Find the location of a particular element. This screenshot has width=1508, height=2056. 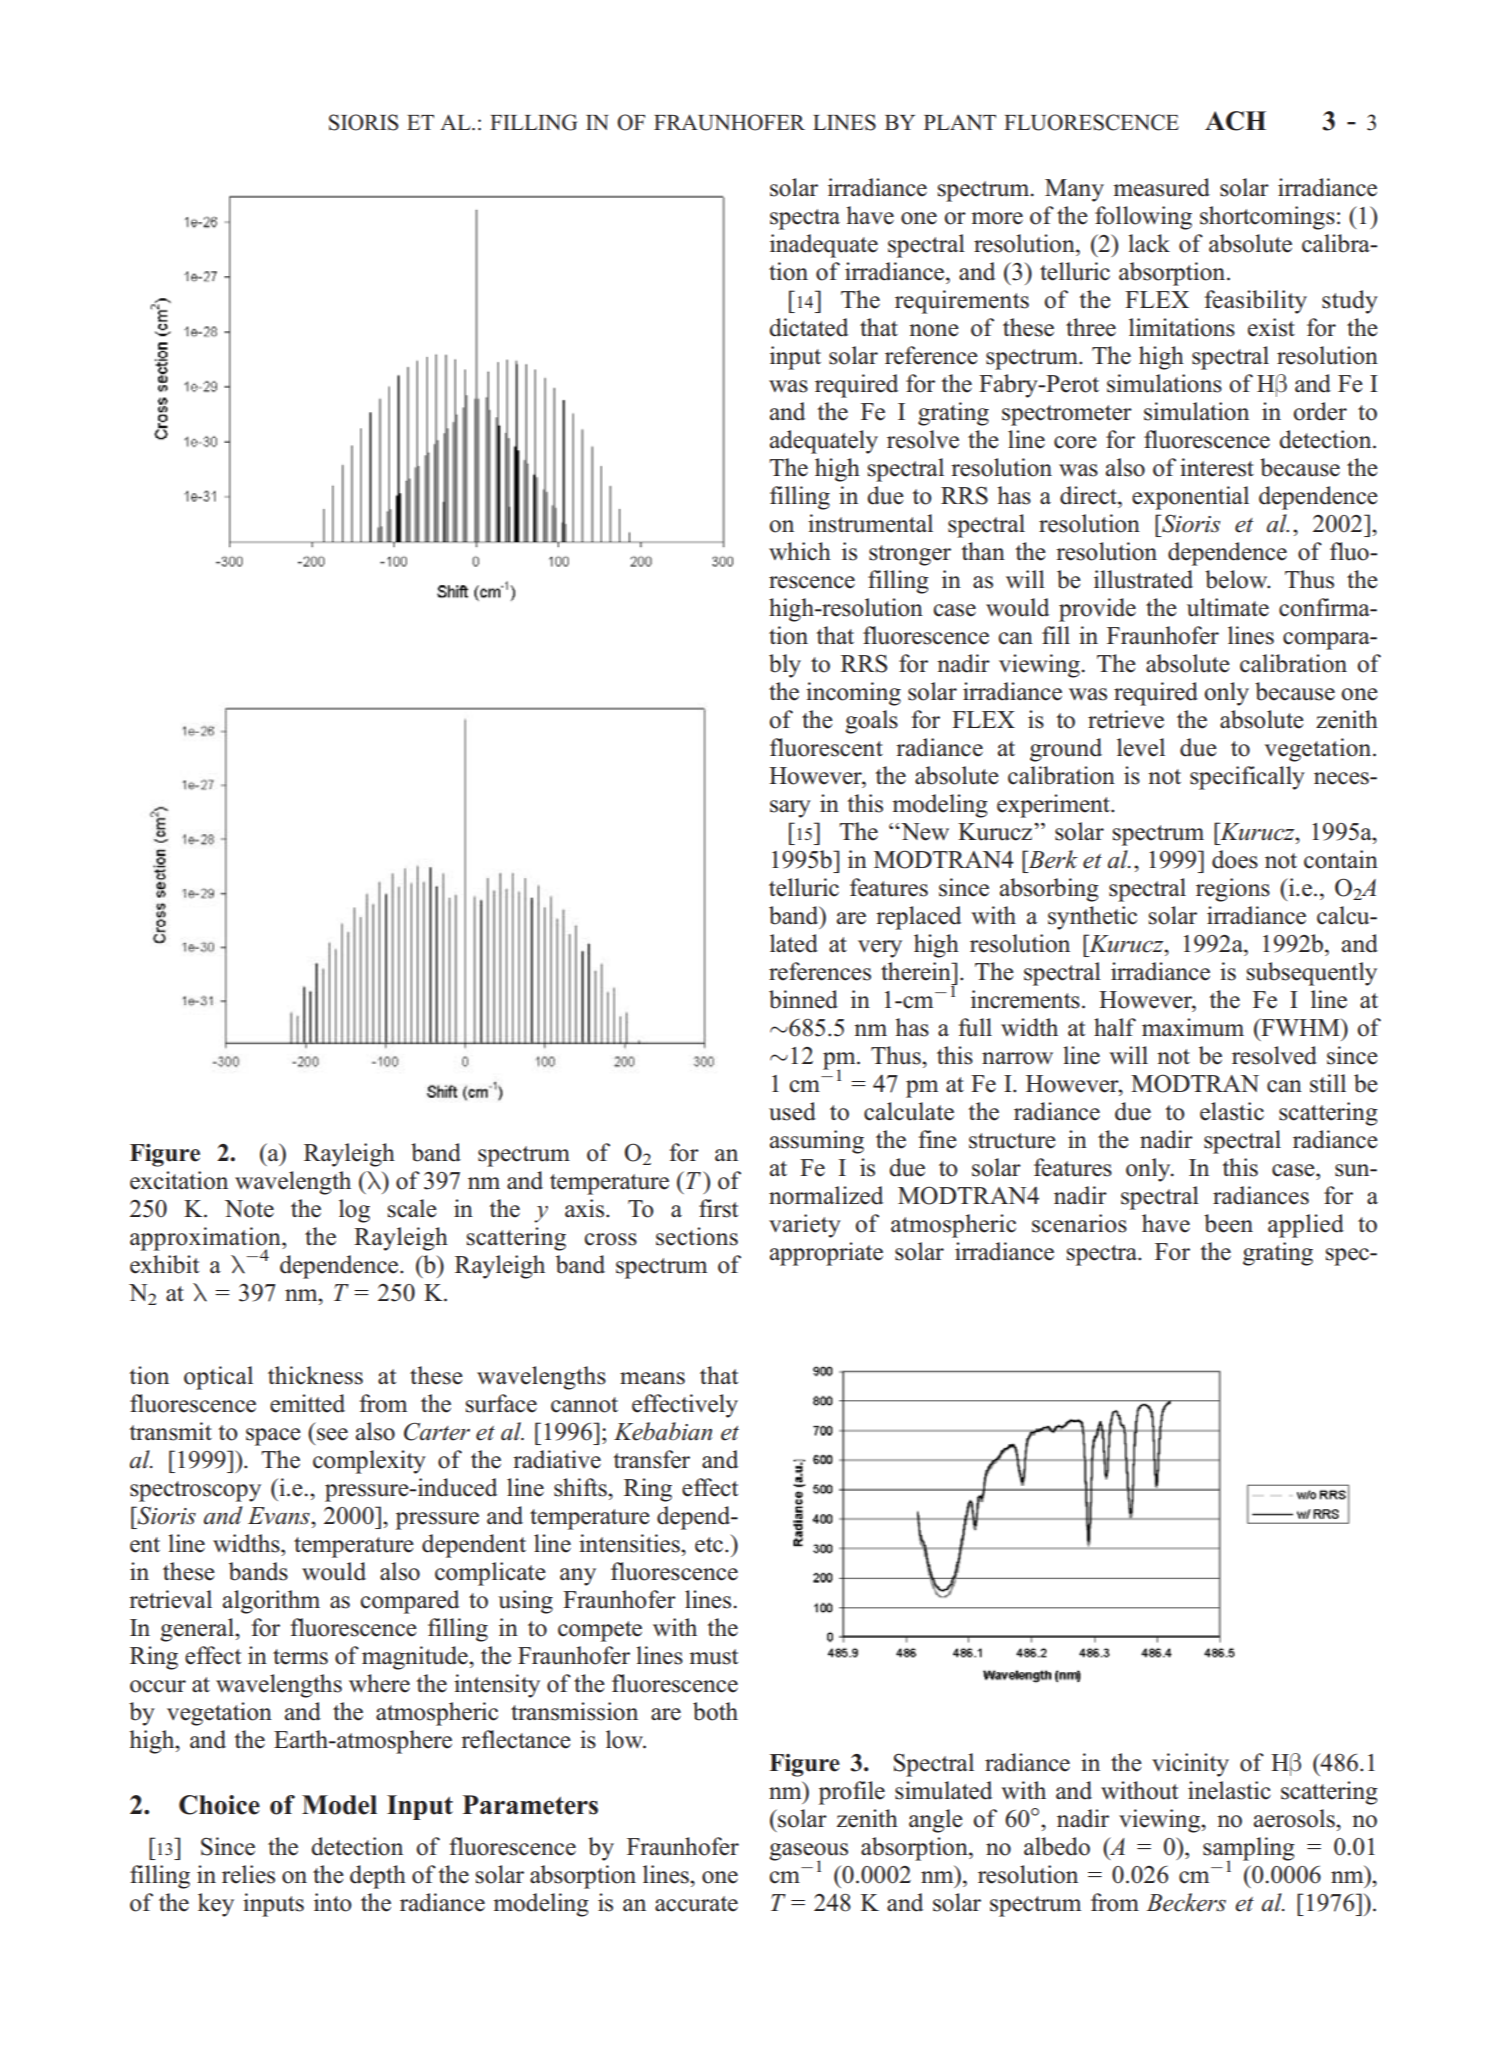

sampling is located at coordinates (1249, 1850).
